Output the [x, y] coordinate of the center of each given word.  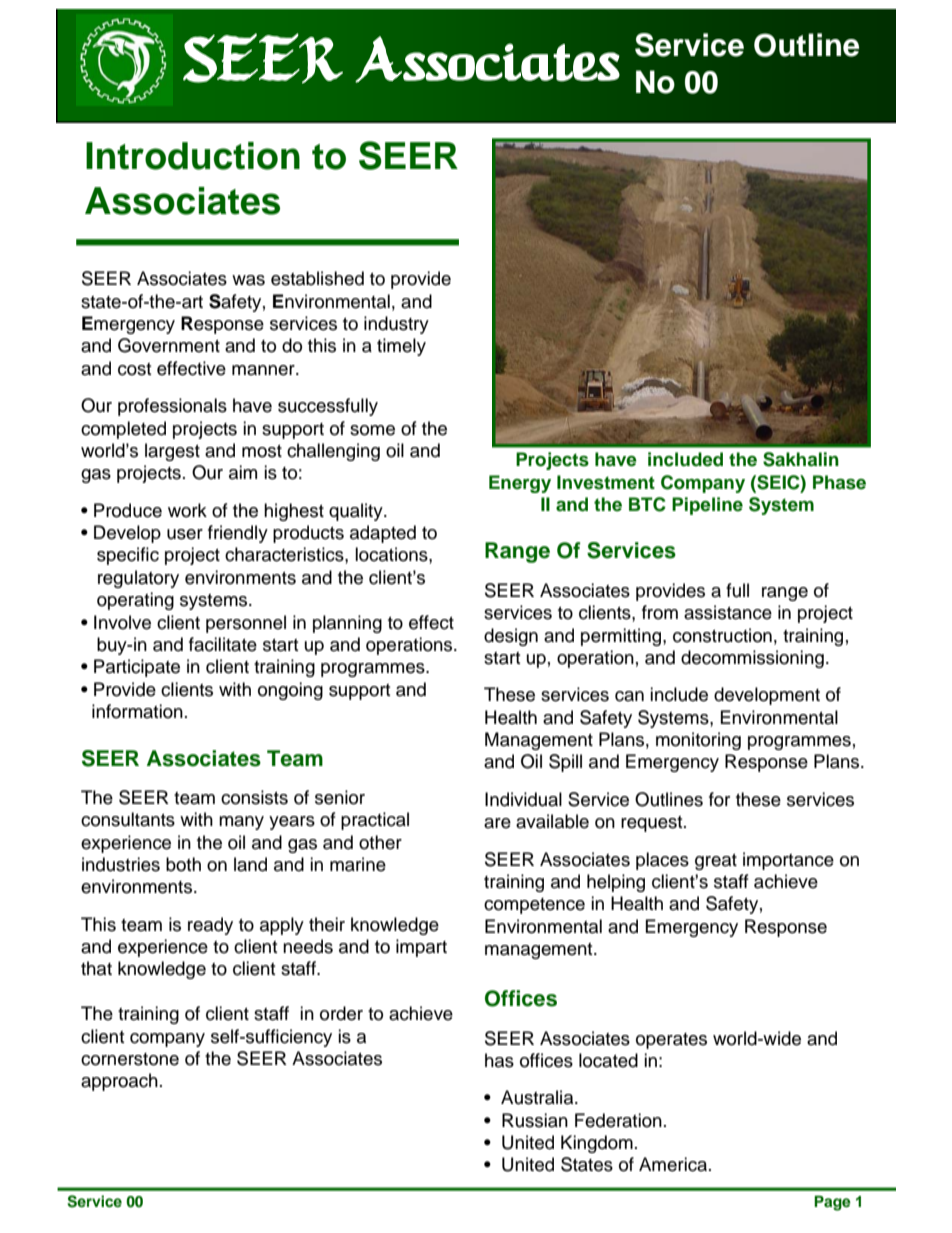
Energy [520, 484]
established [317, 278]
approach [119, 1082]
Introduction [193, 156]
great [716, 862]
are [497, 823]
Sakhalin [801, 459]
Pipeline [707, 506]
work [187, 510]
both [183, 864]
